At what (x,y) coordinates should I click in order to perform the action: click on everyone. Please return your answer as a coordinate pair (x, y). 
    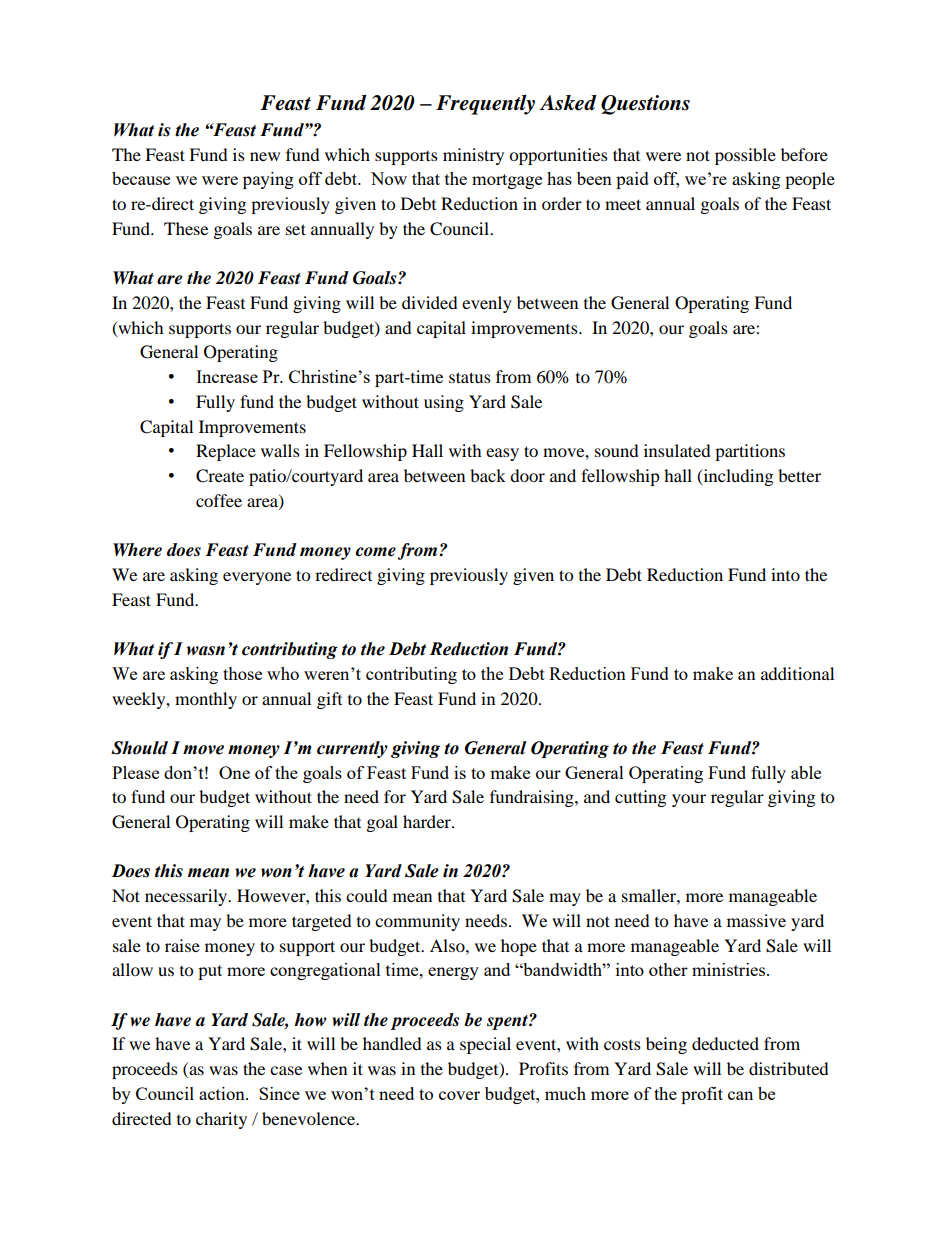
    Looking at the image, I should click on (257, 578).
